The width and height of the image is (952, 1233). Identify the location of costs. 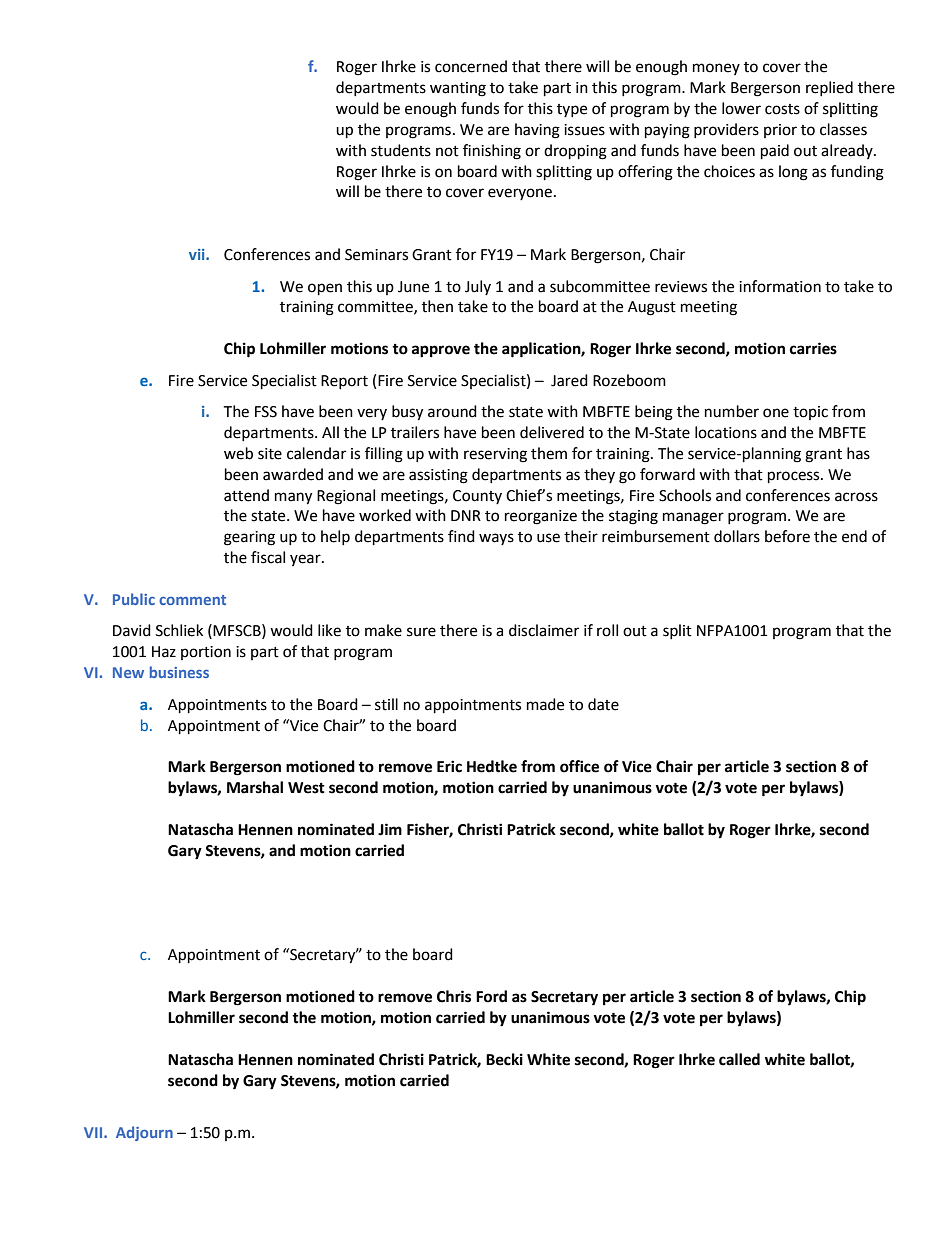
(782, 109).
